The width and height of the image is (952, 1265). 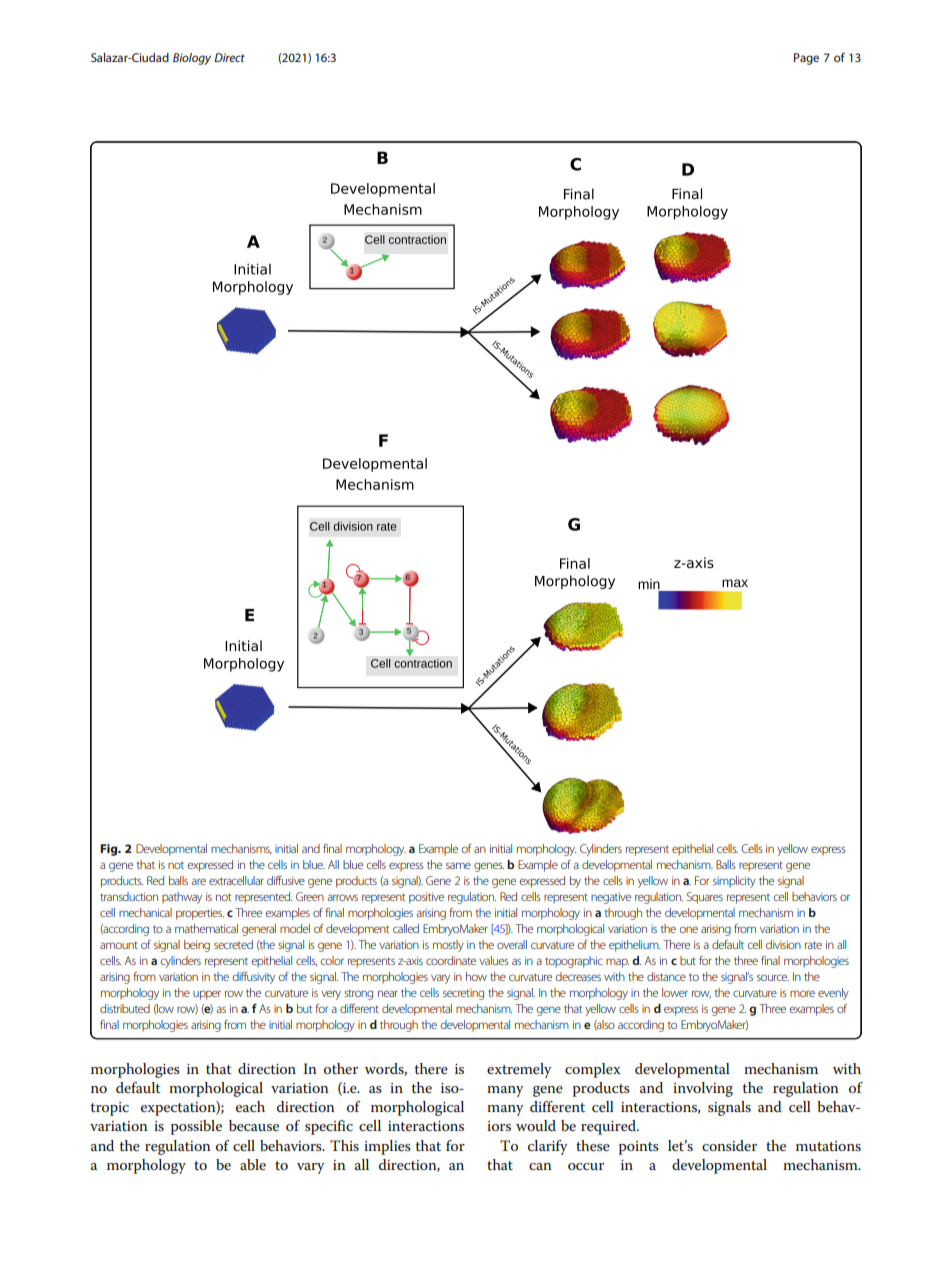 I want to click on Fig, so click(x=110, y=850).
